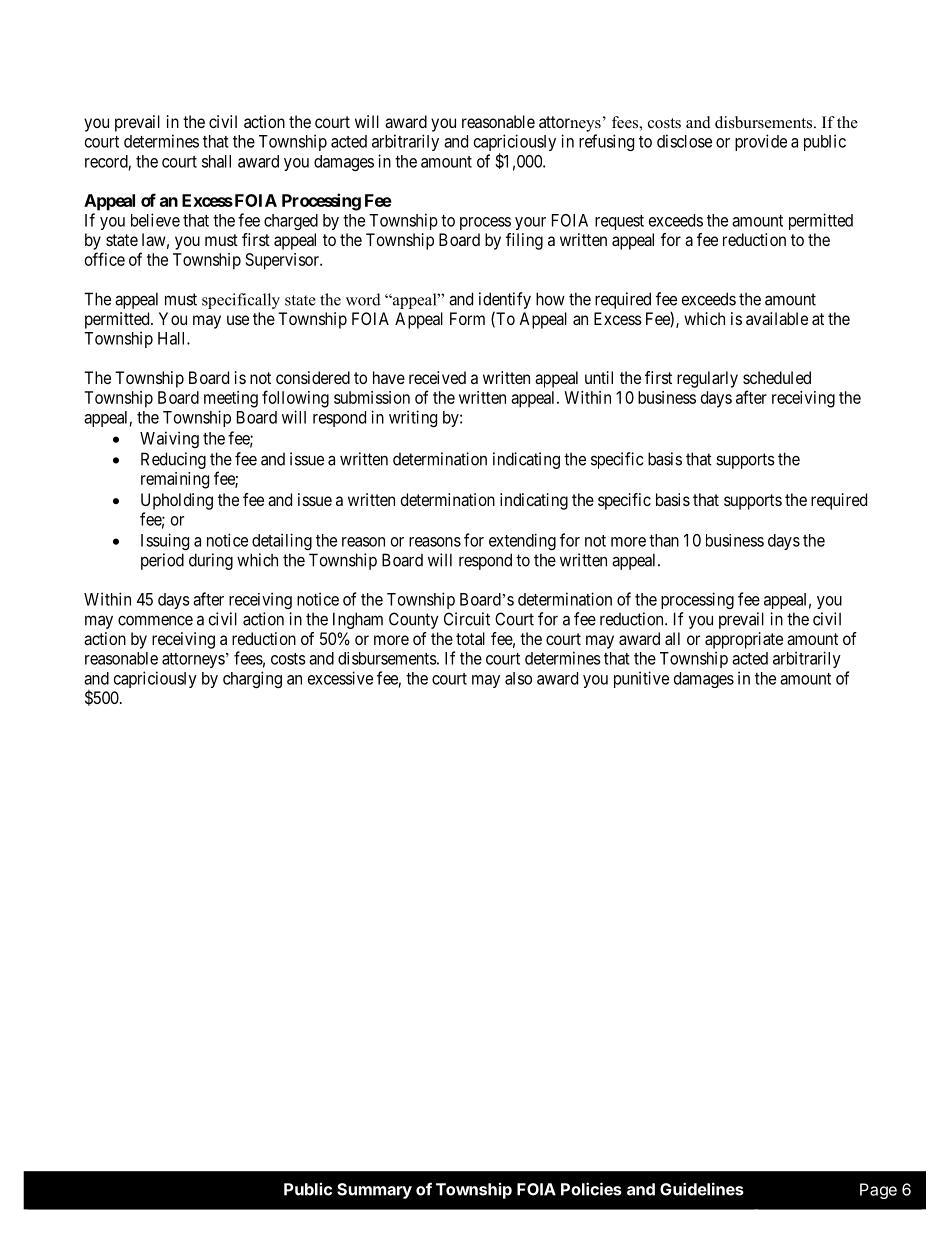  I want to click on Upholding, so click(177, 501).
